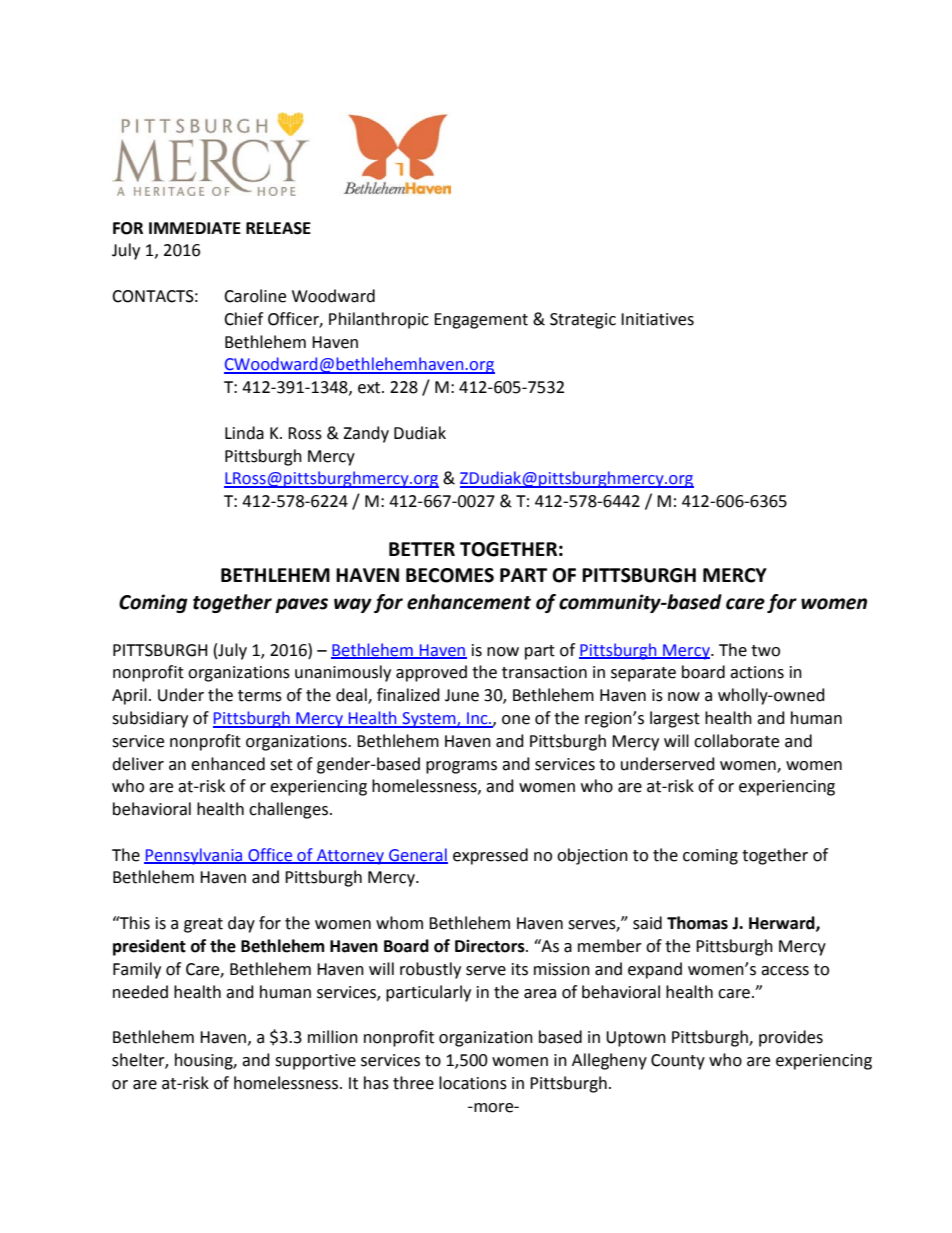 This document has width=952, height=1233. I want to click on ext, so click(370, 388).
